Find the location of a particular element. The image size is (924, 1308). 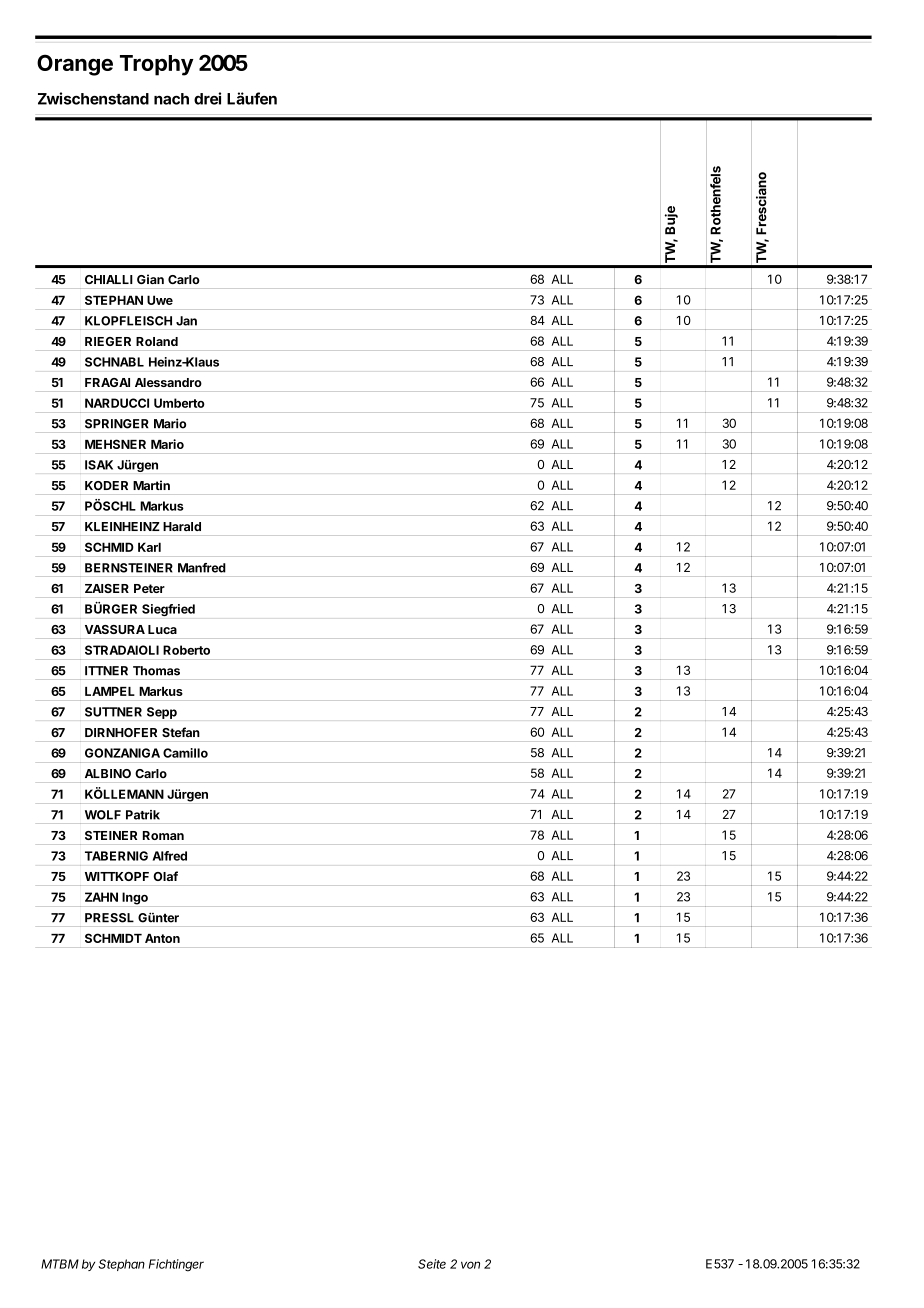

Alfred is located at coordinates (170, 856).
